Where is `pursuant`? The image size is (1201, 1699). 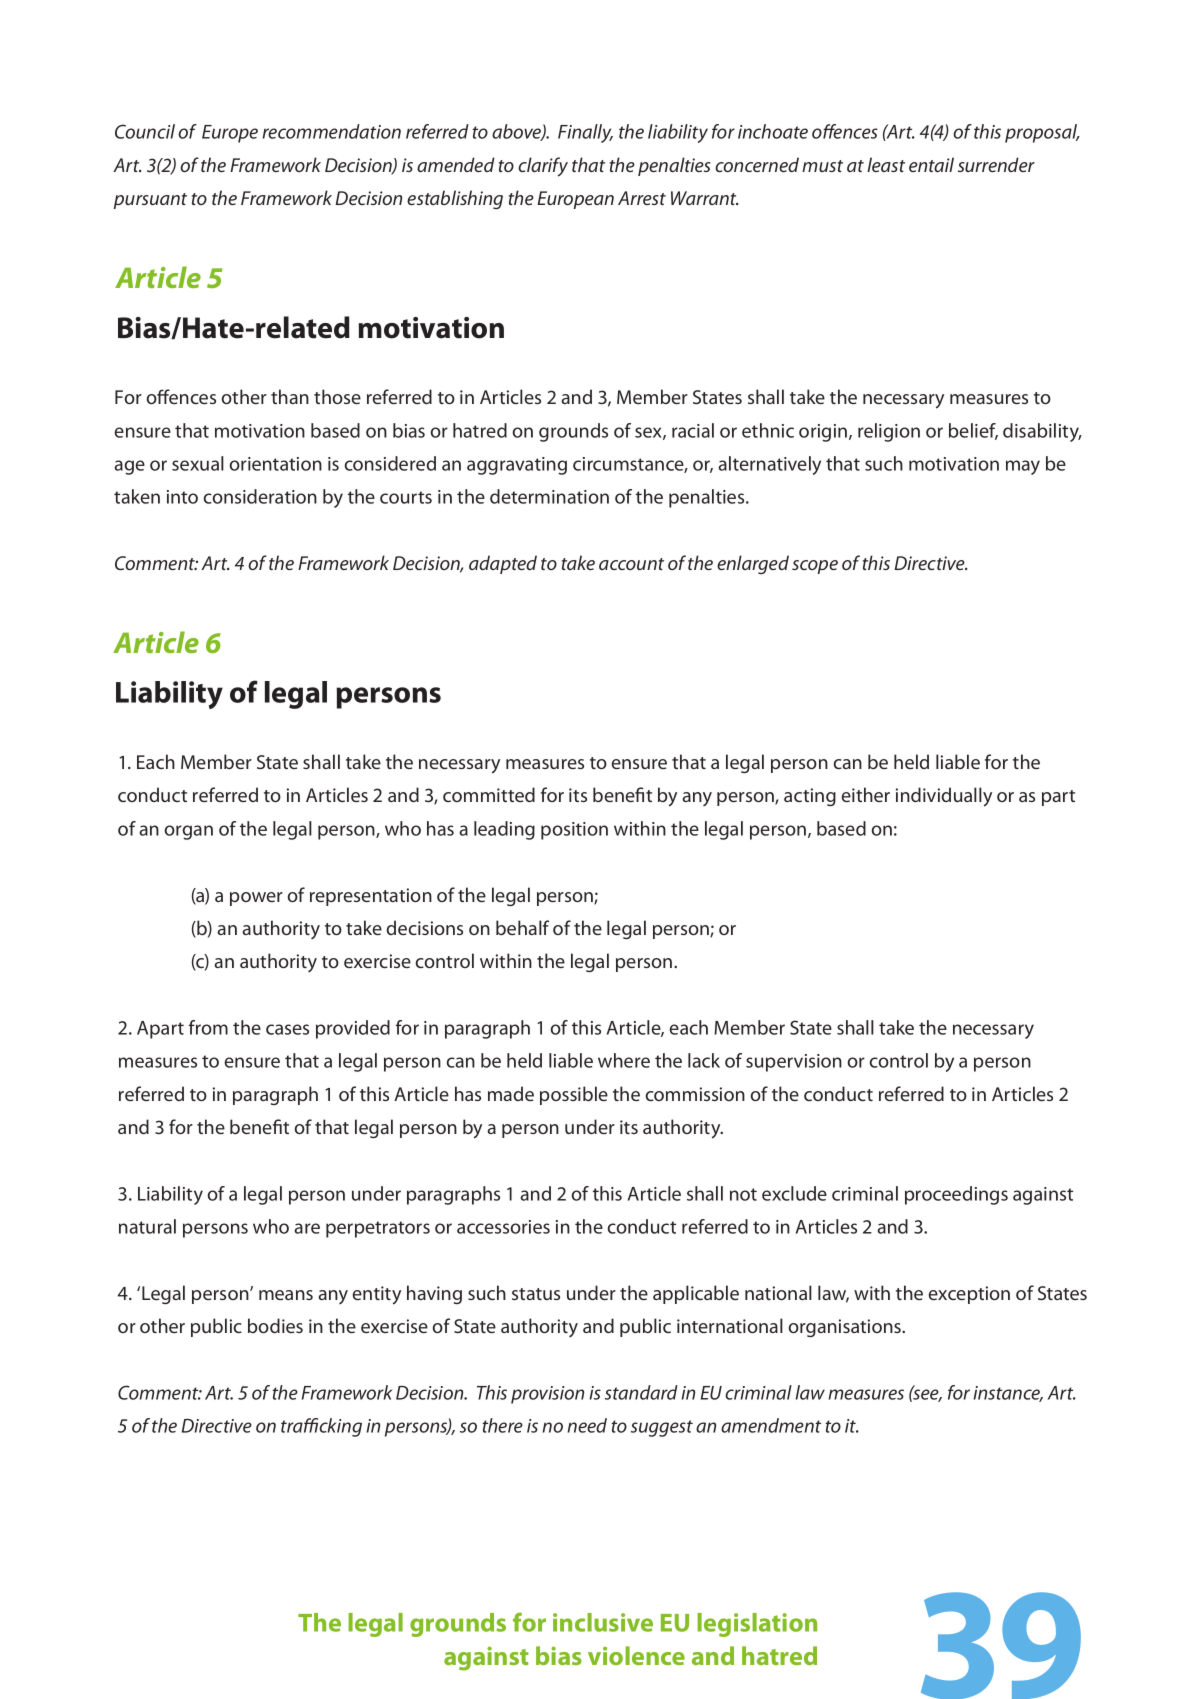
pursuant is located at coordinates (150, 201).
